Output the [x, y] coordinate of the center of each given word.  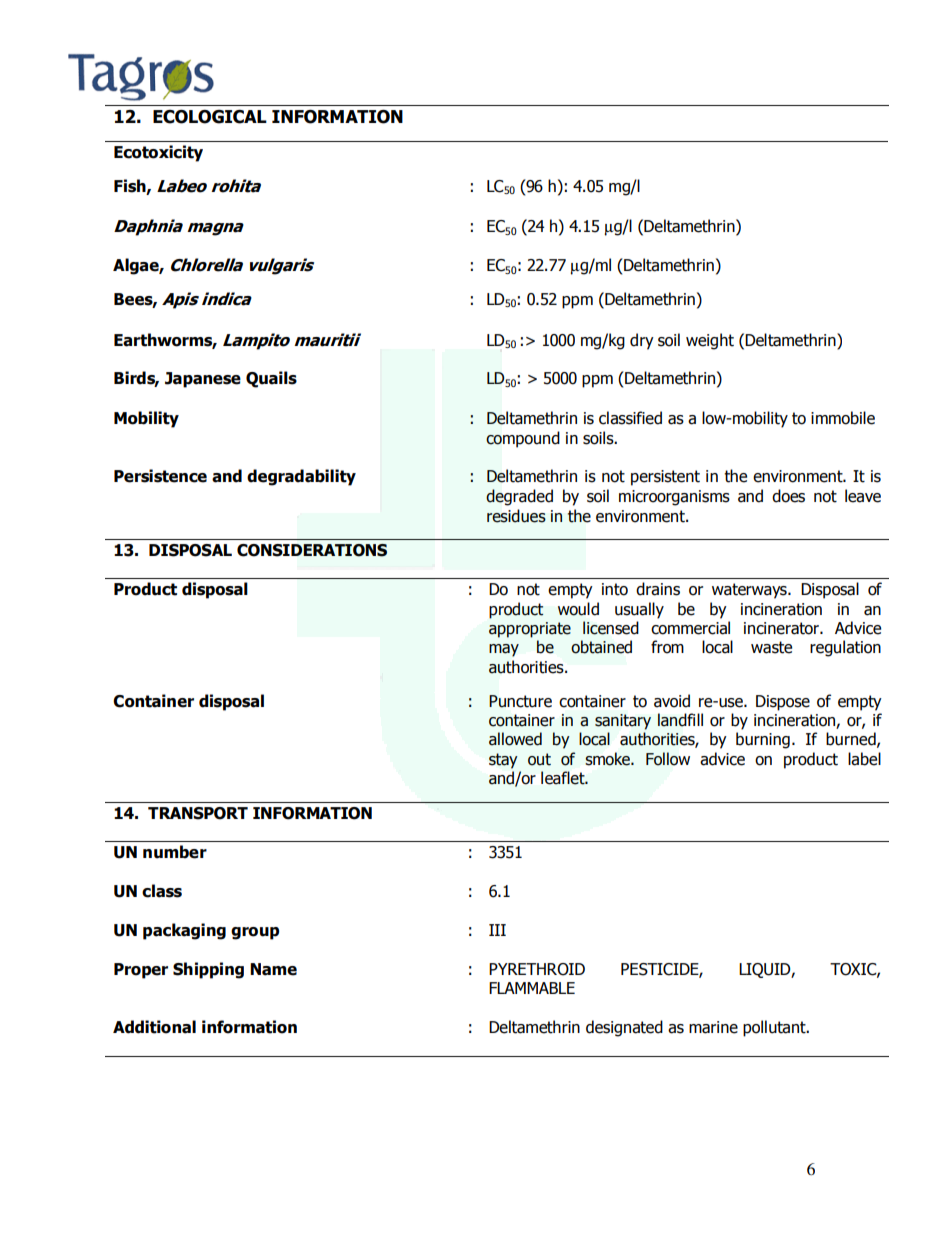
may [504, 650]
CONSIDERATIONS [312, 550]
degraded [519, 497]
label [864, 759]
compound [523, 439]
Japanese [203, 380]
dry [642, 341]
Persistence [160, 476]
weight [710, 341]
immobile [843, 418]
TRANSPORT [198, 813]
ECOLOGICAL [210, 117]
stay [503, 761]
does [788, 496]
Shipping [208, 970]
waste [771, 647]
